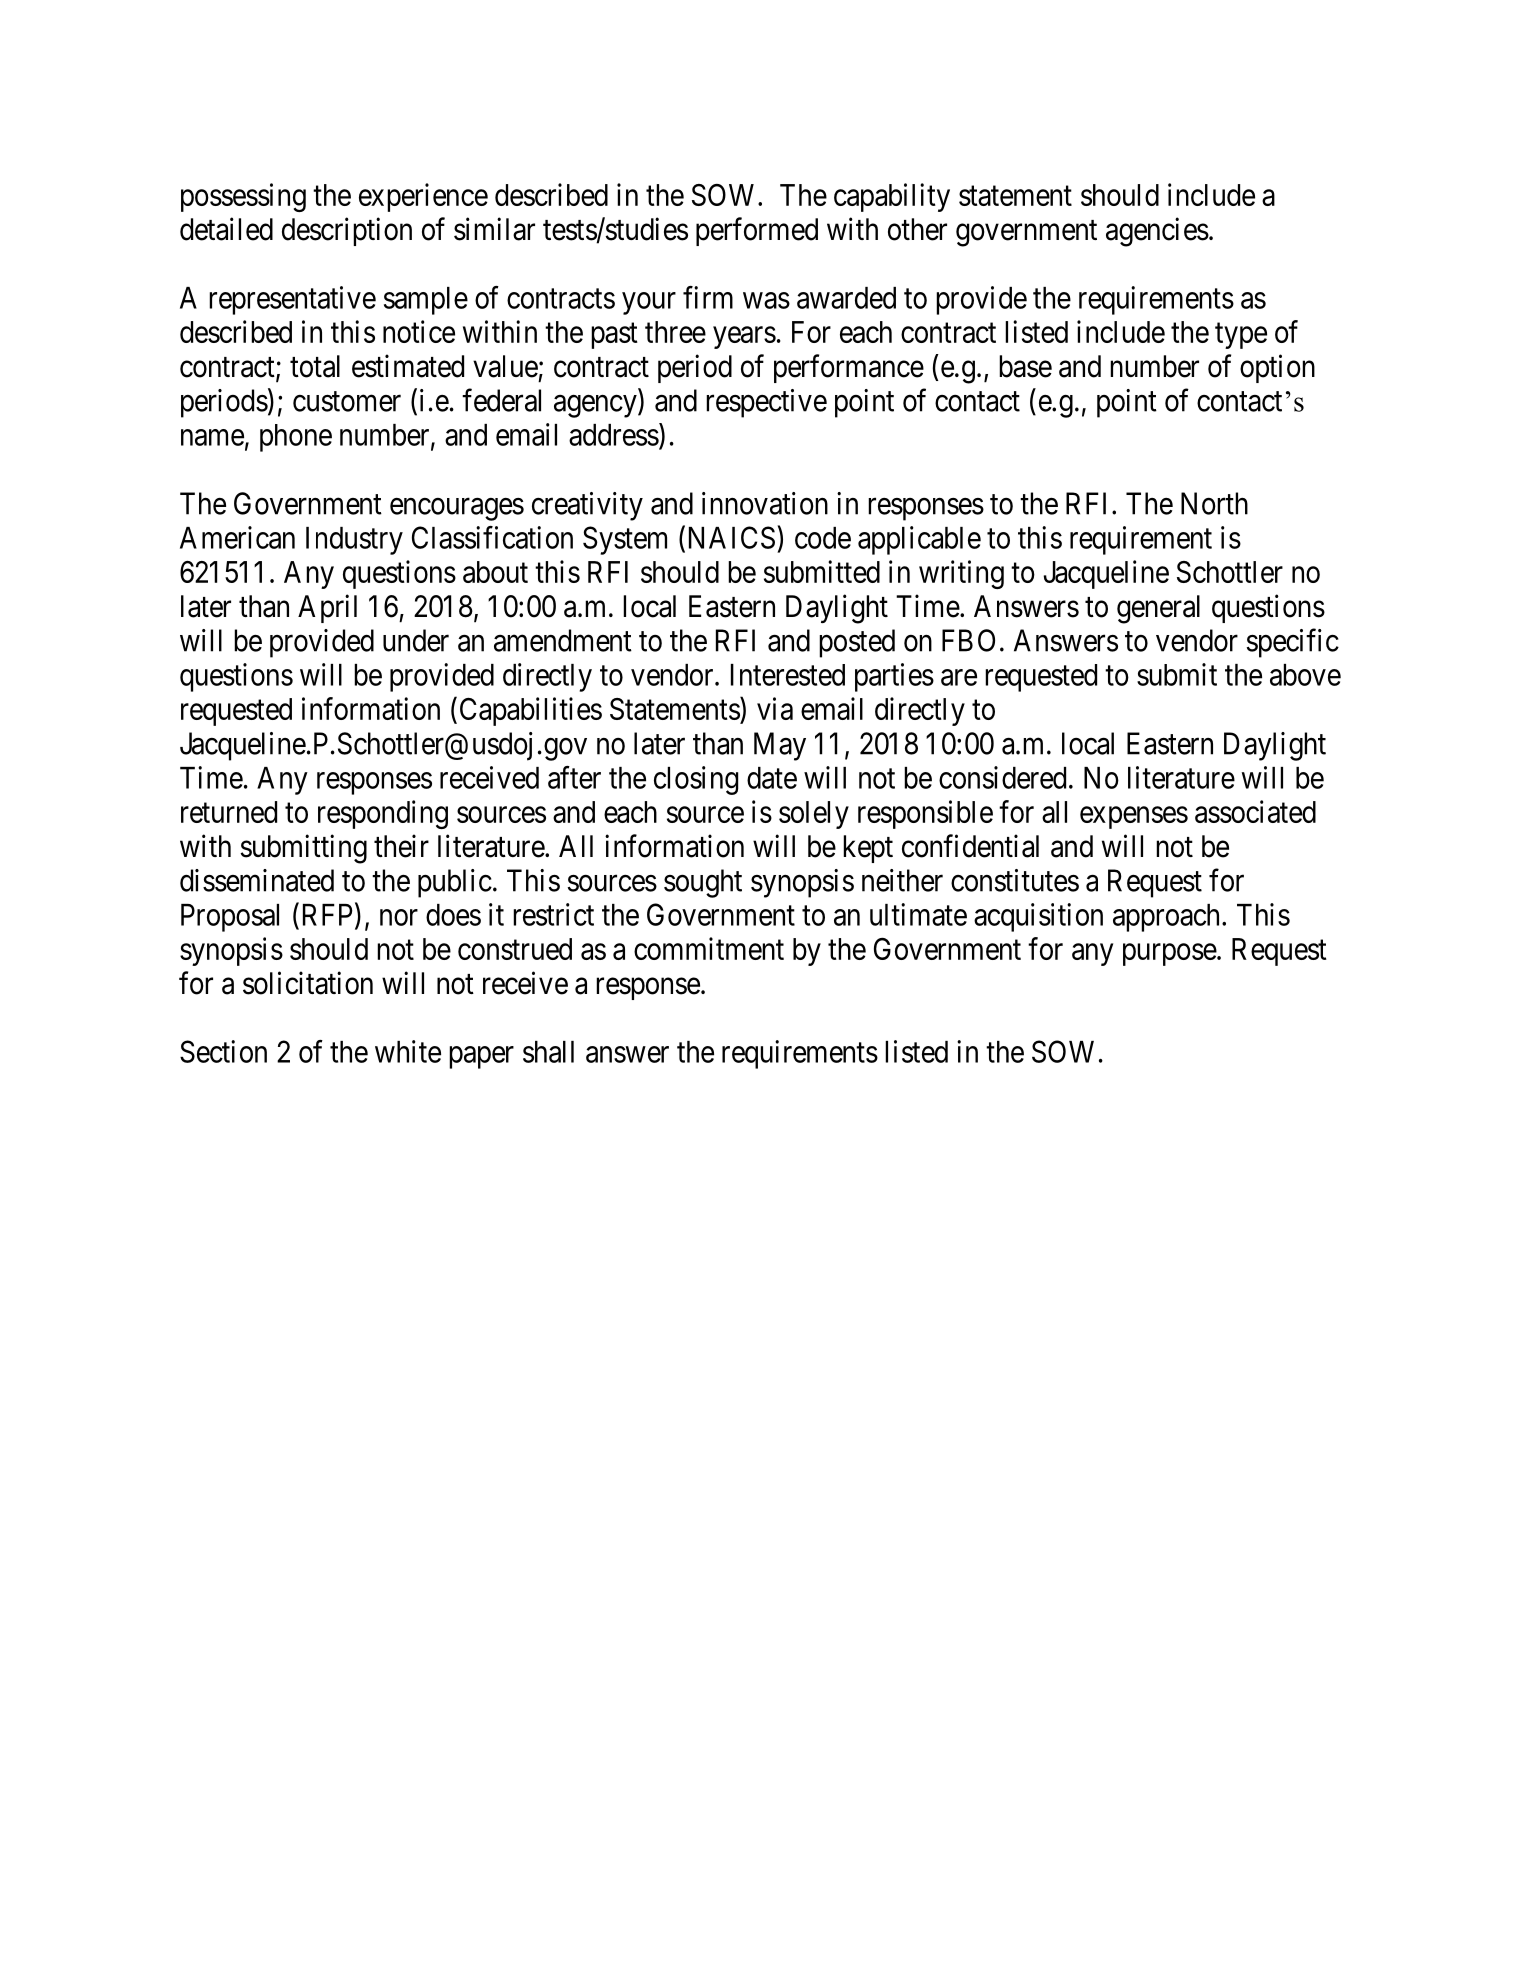 The height and width of the screenshot is (1967, 1520). Describe the element at coordinates (757, 231) in the screenshot. I see `performed` at that location.
